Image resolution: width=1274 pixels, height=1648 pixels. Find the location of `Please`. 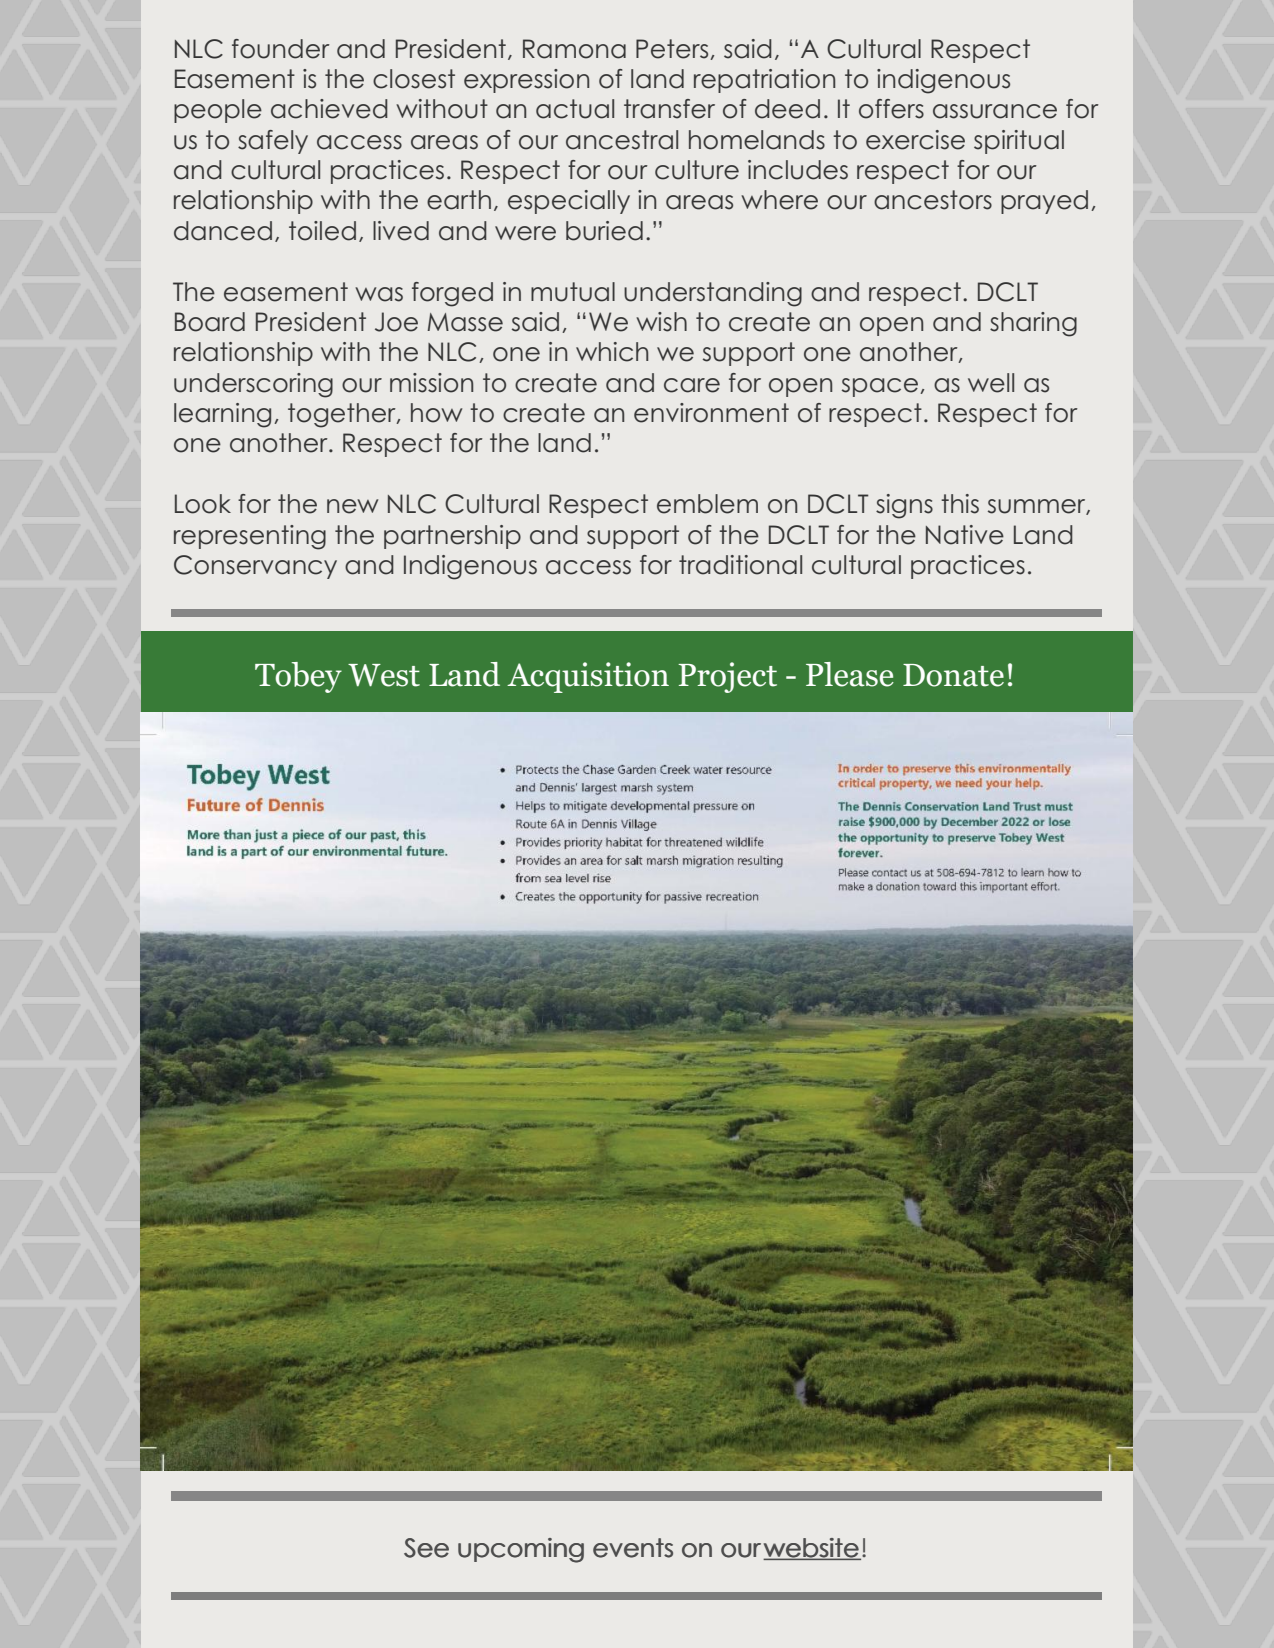

Please is located at coordinates (850, 674).
